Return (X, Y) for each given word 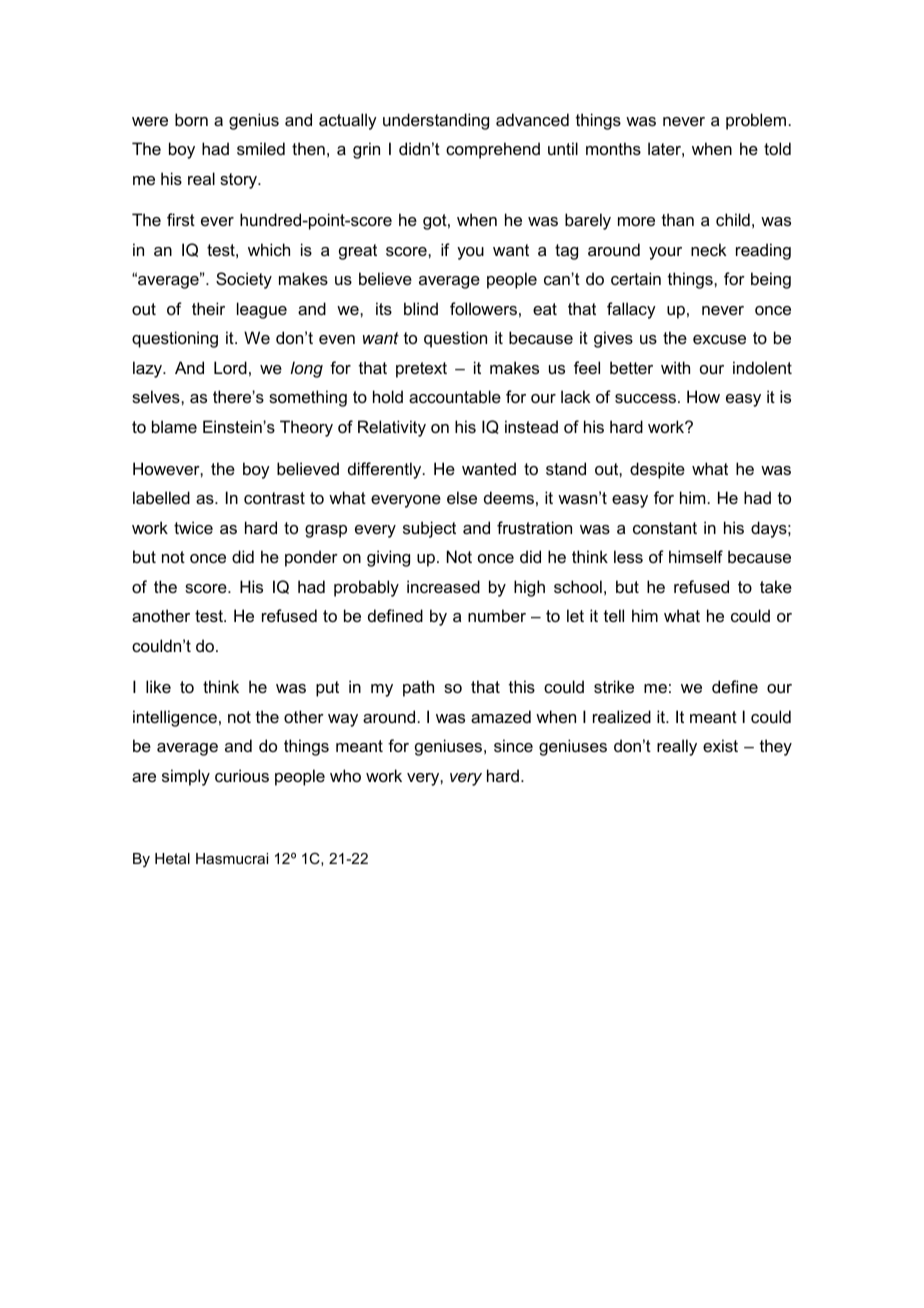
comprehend (493, 150)
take (776, 586)
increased (443, 586)
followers (483, 308)
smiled (261, 148)
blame (174, 426)
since (513, 745)
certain (636, 278)
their (208, 308)
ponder (311, 558)
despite (657, 470)
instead (531, 426)
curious (242, 775)
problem (756, 121)
